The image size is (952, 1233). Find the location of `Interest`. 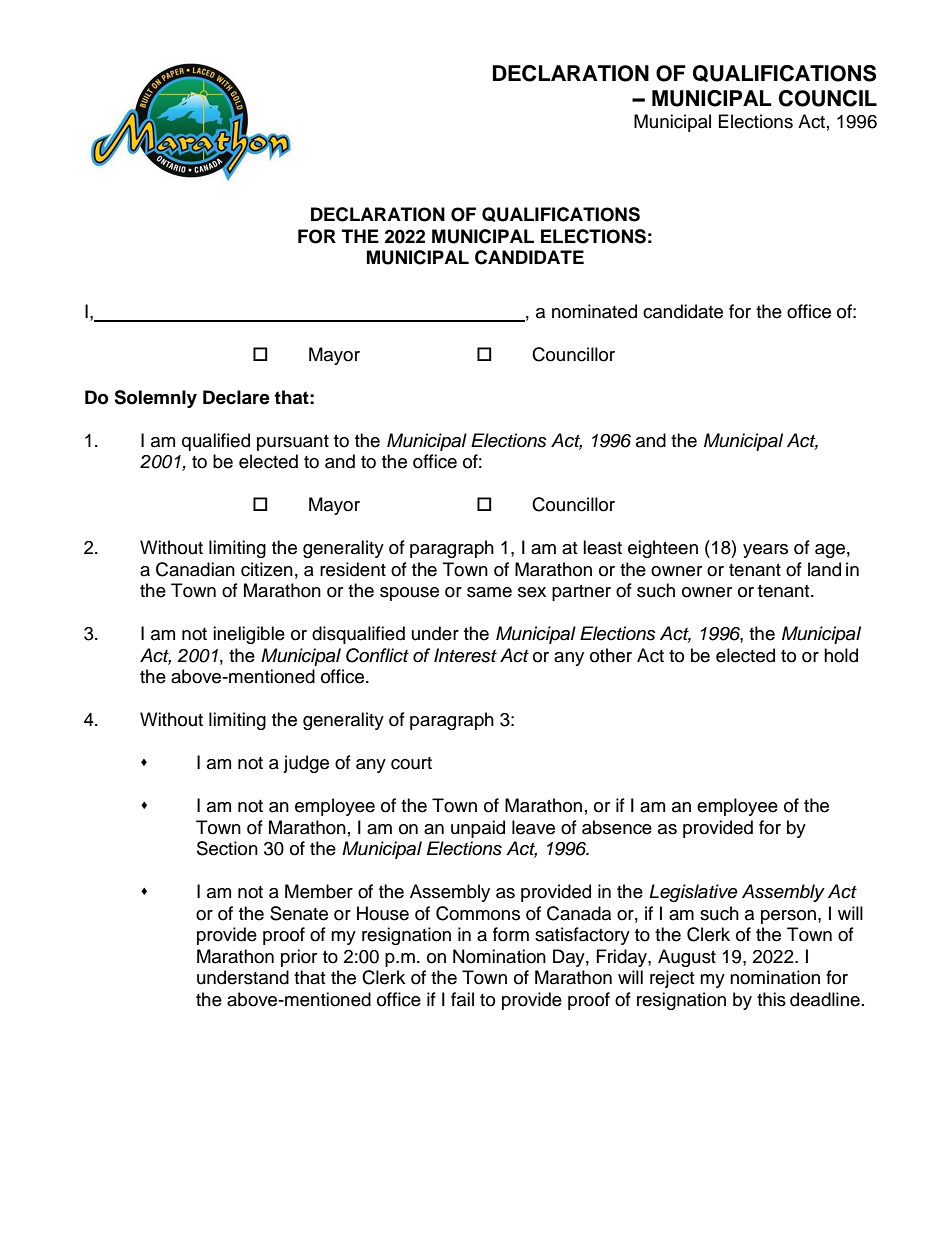

Interest is located at coordinates (465, 655).
